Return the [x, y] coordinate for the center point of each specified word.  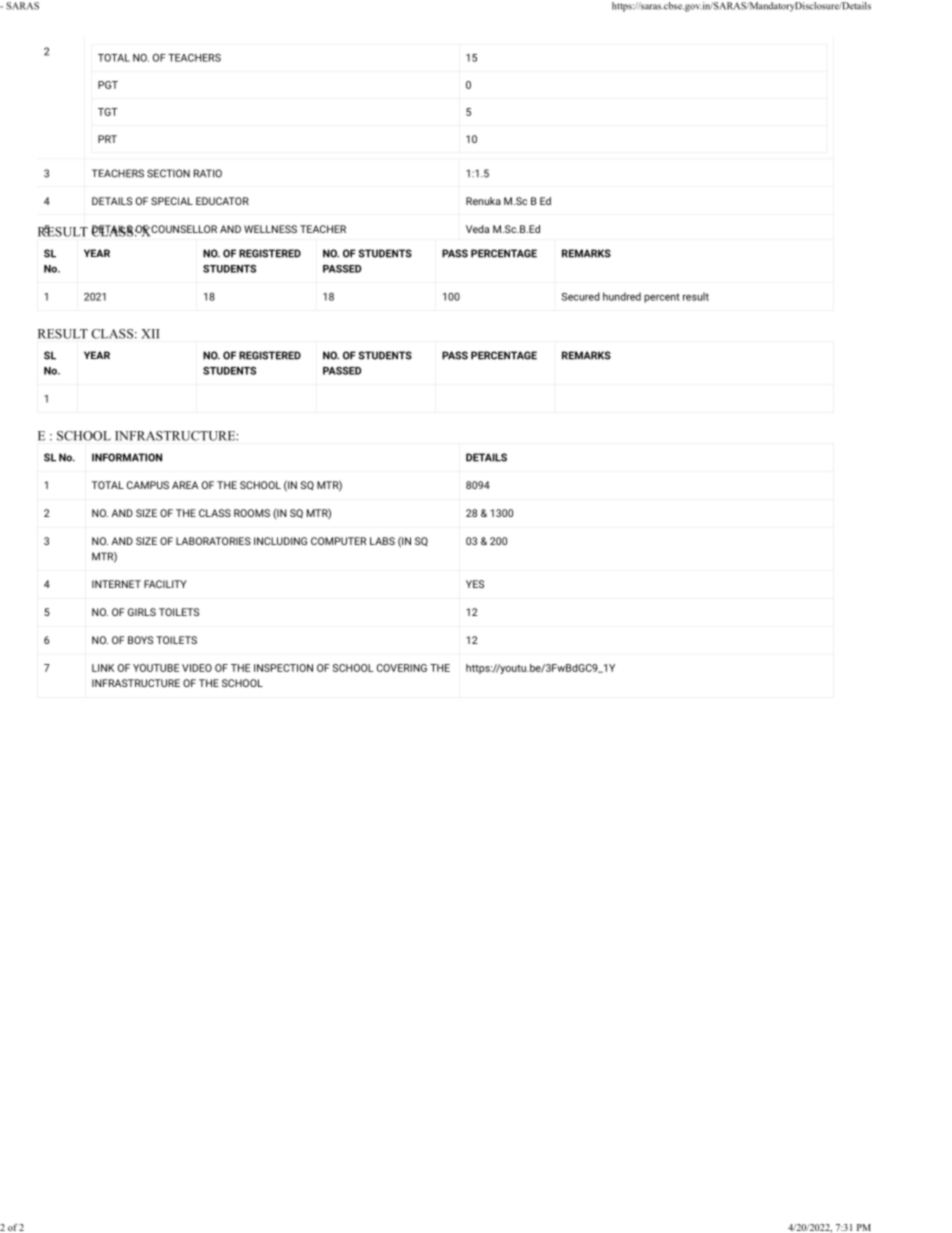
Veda [477, 229]
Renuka [483, 201]
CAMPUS [148, 485]
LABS [382, 541]
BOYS [140, 640]
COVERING [402, 668]
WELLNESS [270, 229]
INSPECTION [283, 668]
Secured [580, 296]
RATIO [208, 173]
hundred [622, 296]
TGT [108, 112]
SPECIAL [172, 201]
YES [475, 584]
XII [150, 334]
